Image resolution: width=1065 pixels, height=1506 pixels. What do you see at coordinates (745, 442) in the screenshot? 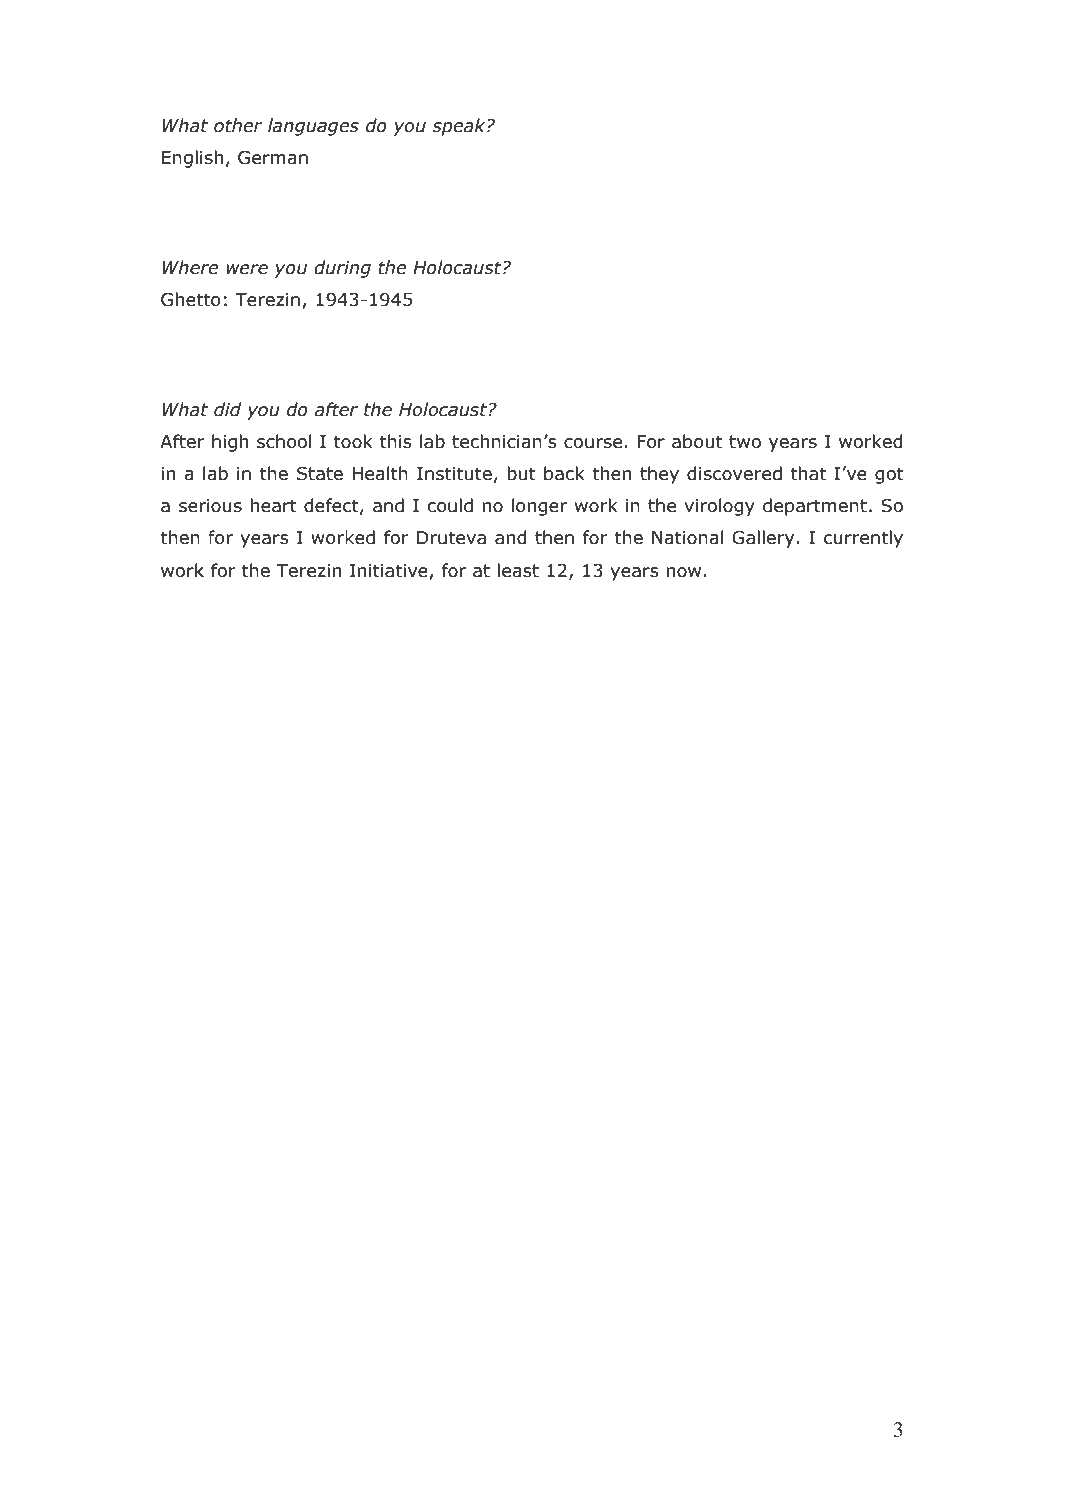
I see `two` at bounding box center [745, 442].
